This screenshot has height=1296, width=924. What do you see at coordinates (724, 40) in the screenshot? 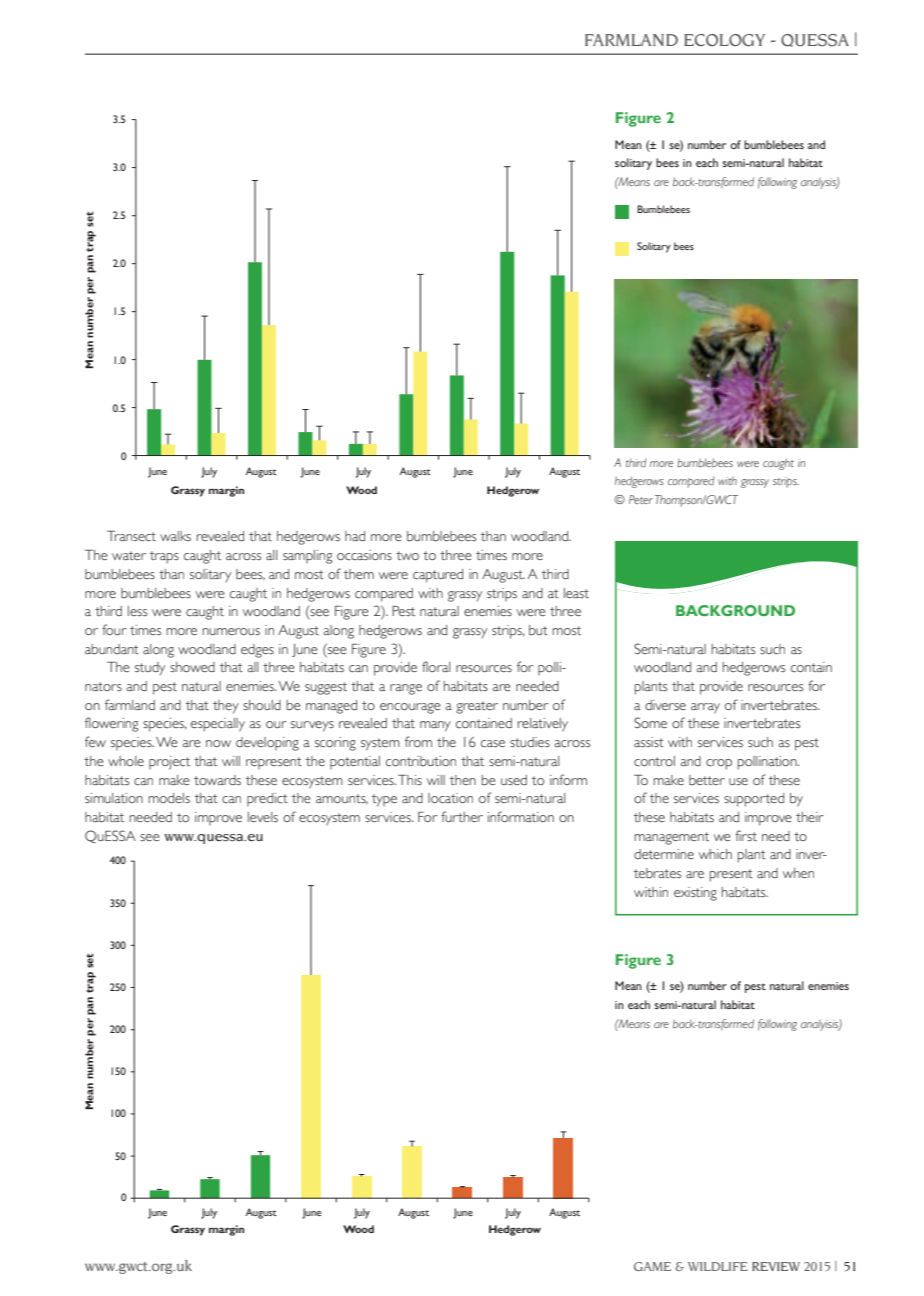
I see `ECOLOGY` at bounding box center [724, 40].
